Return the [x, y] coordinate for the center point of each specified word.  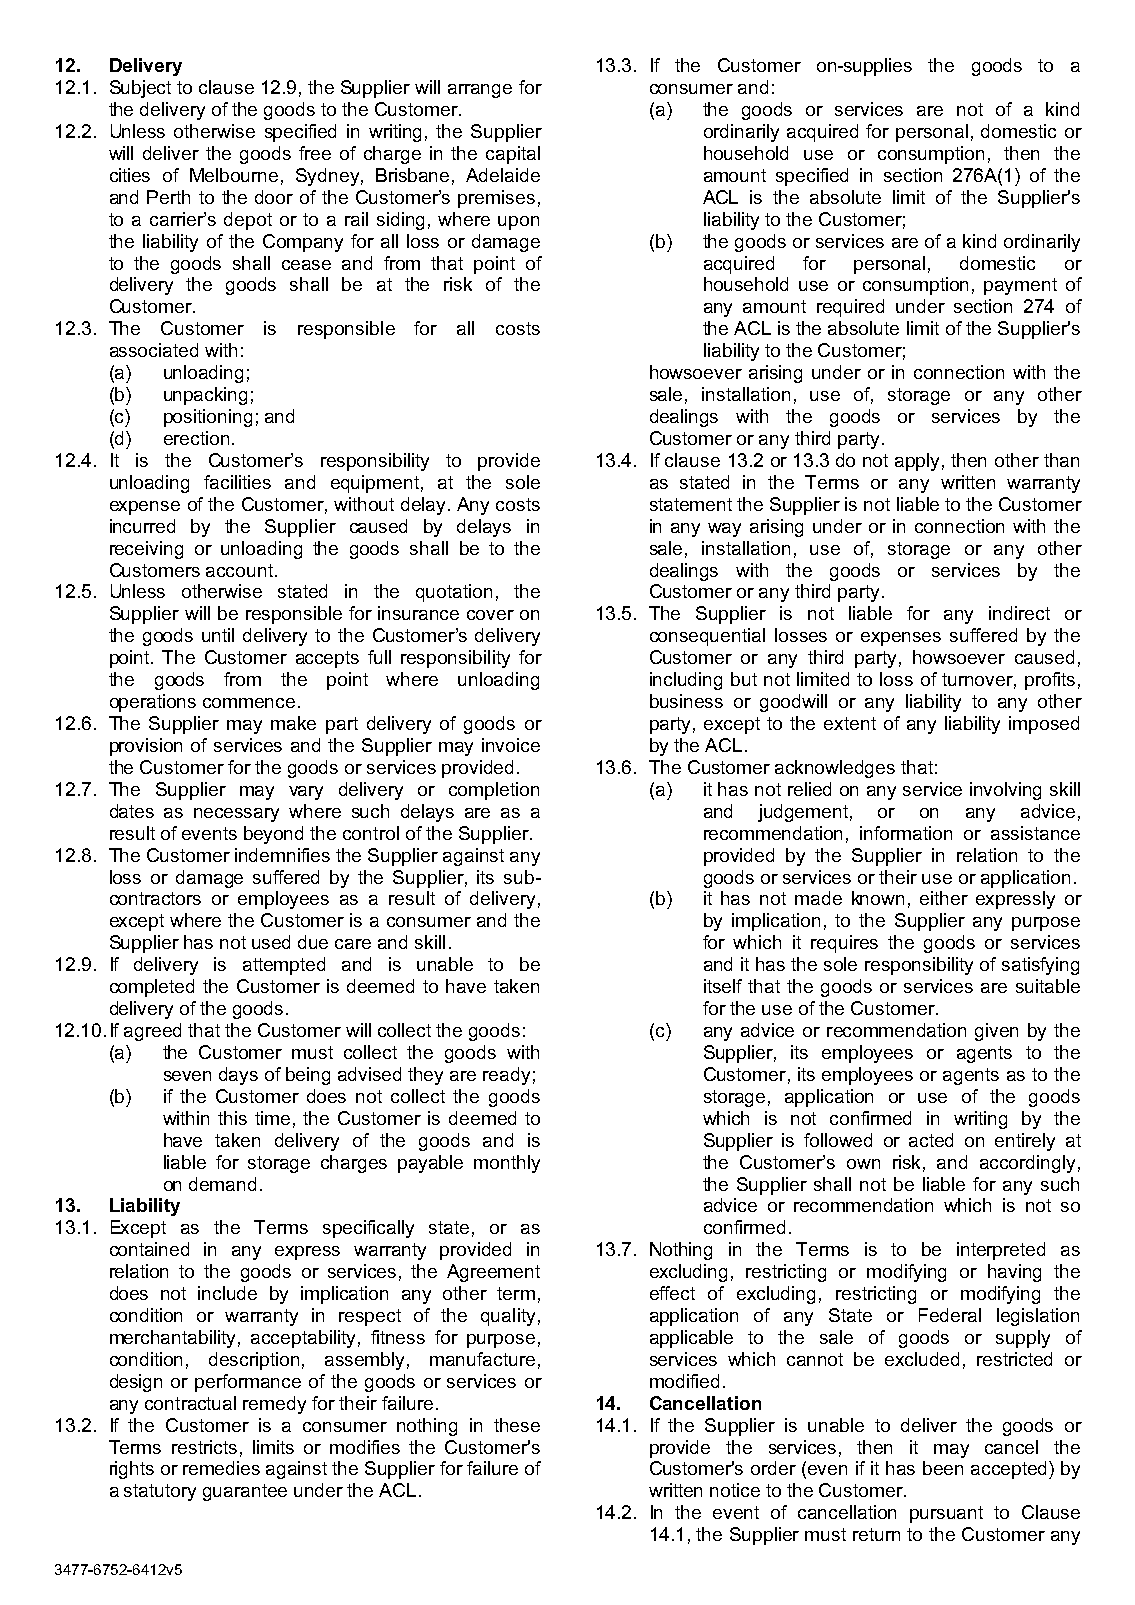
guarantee [245, 1492]
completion [494, 791]
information [906, 833]
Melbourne [234, 175]
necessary [236, 815]
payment [1020, 286]
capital [513, 155]
